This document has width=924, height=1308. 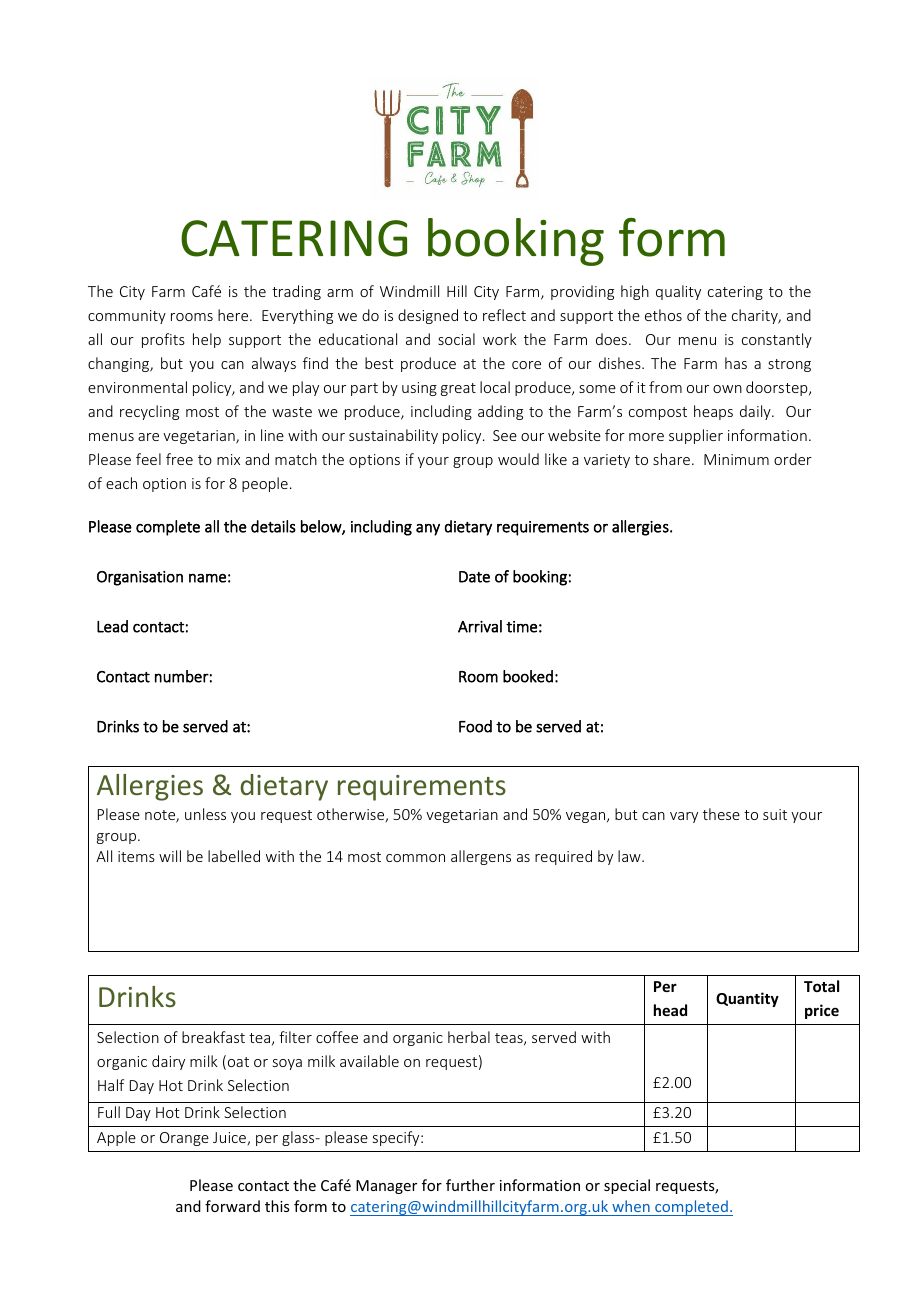 What do you see at coordinates (232, 1206) in the document?
I see `forward` at bounding box center [232, 1206].
